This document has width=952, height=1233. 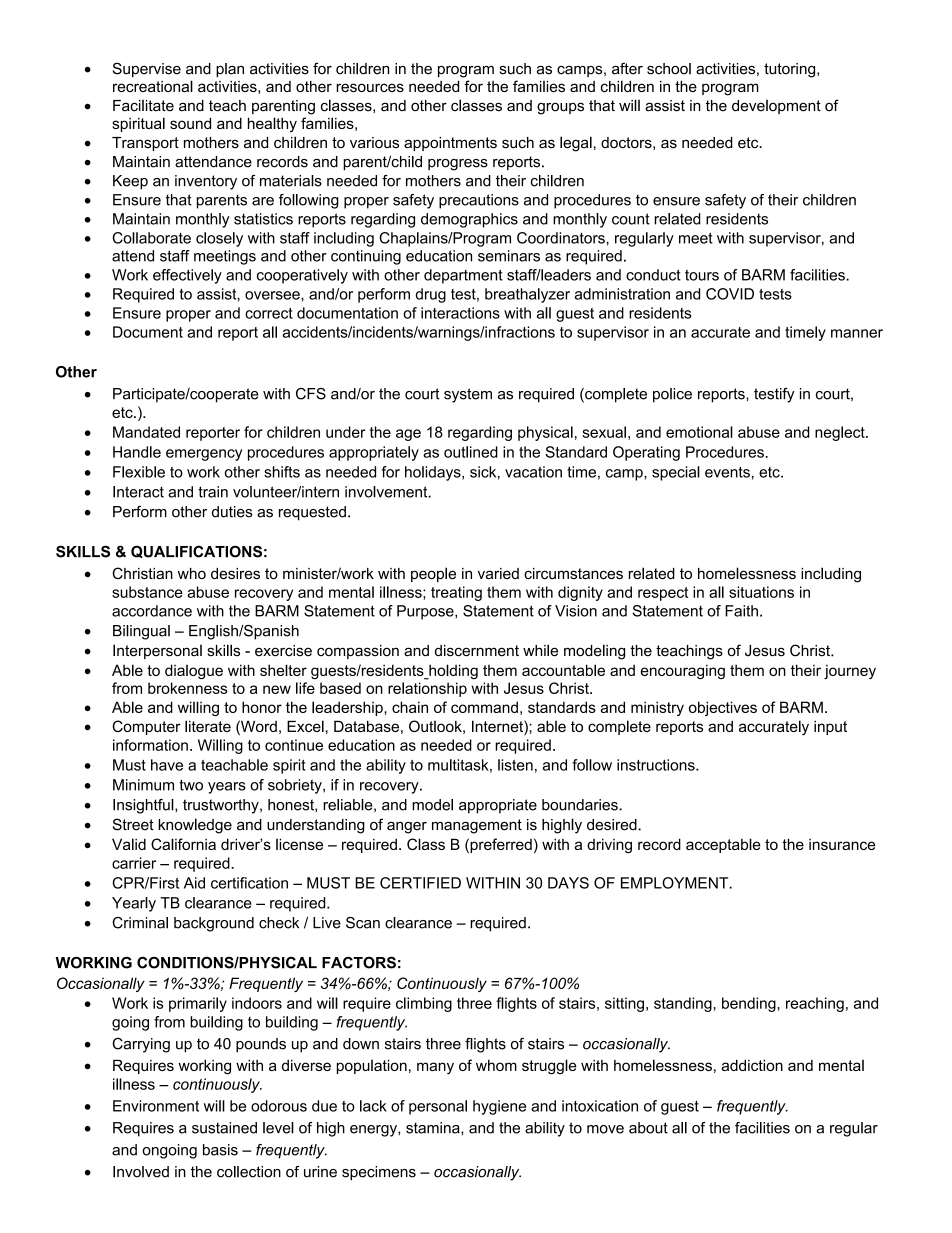 What do you see at coordinates (190, 123) in the document?
I see `sound` at bounding box center [190, 123].
